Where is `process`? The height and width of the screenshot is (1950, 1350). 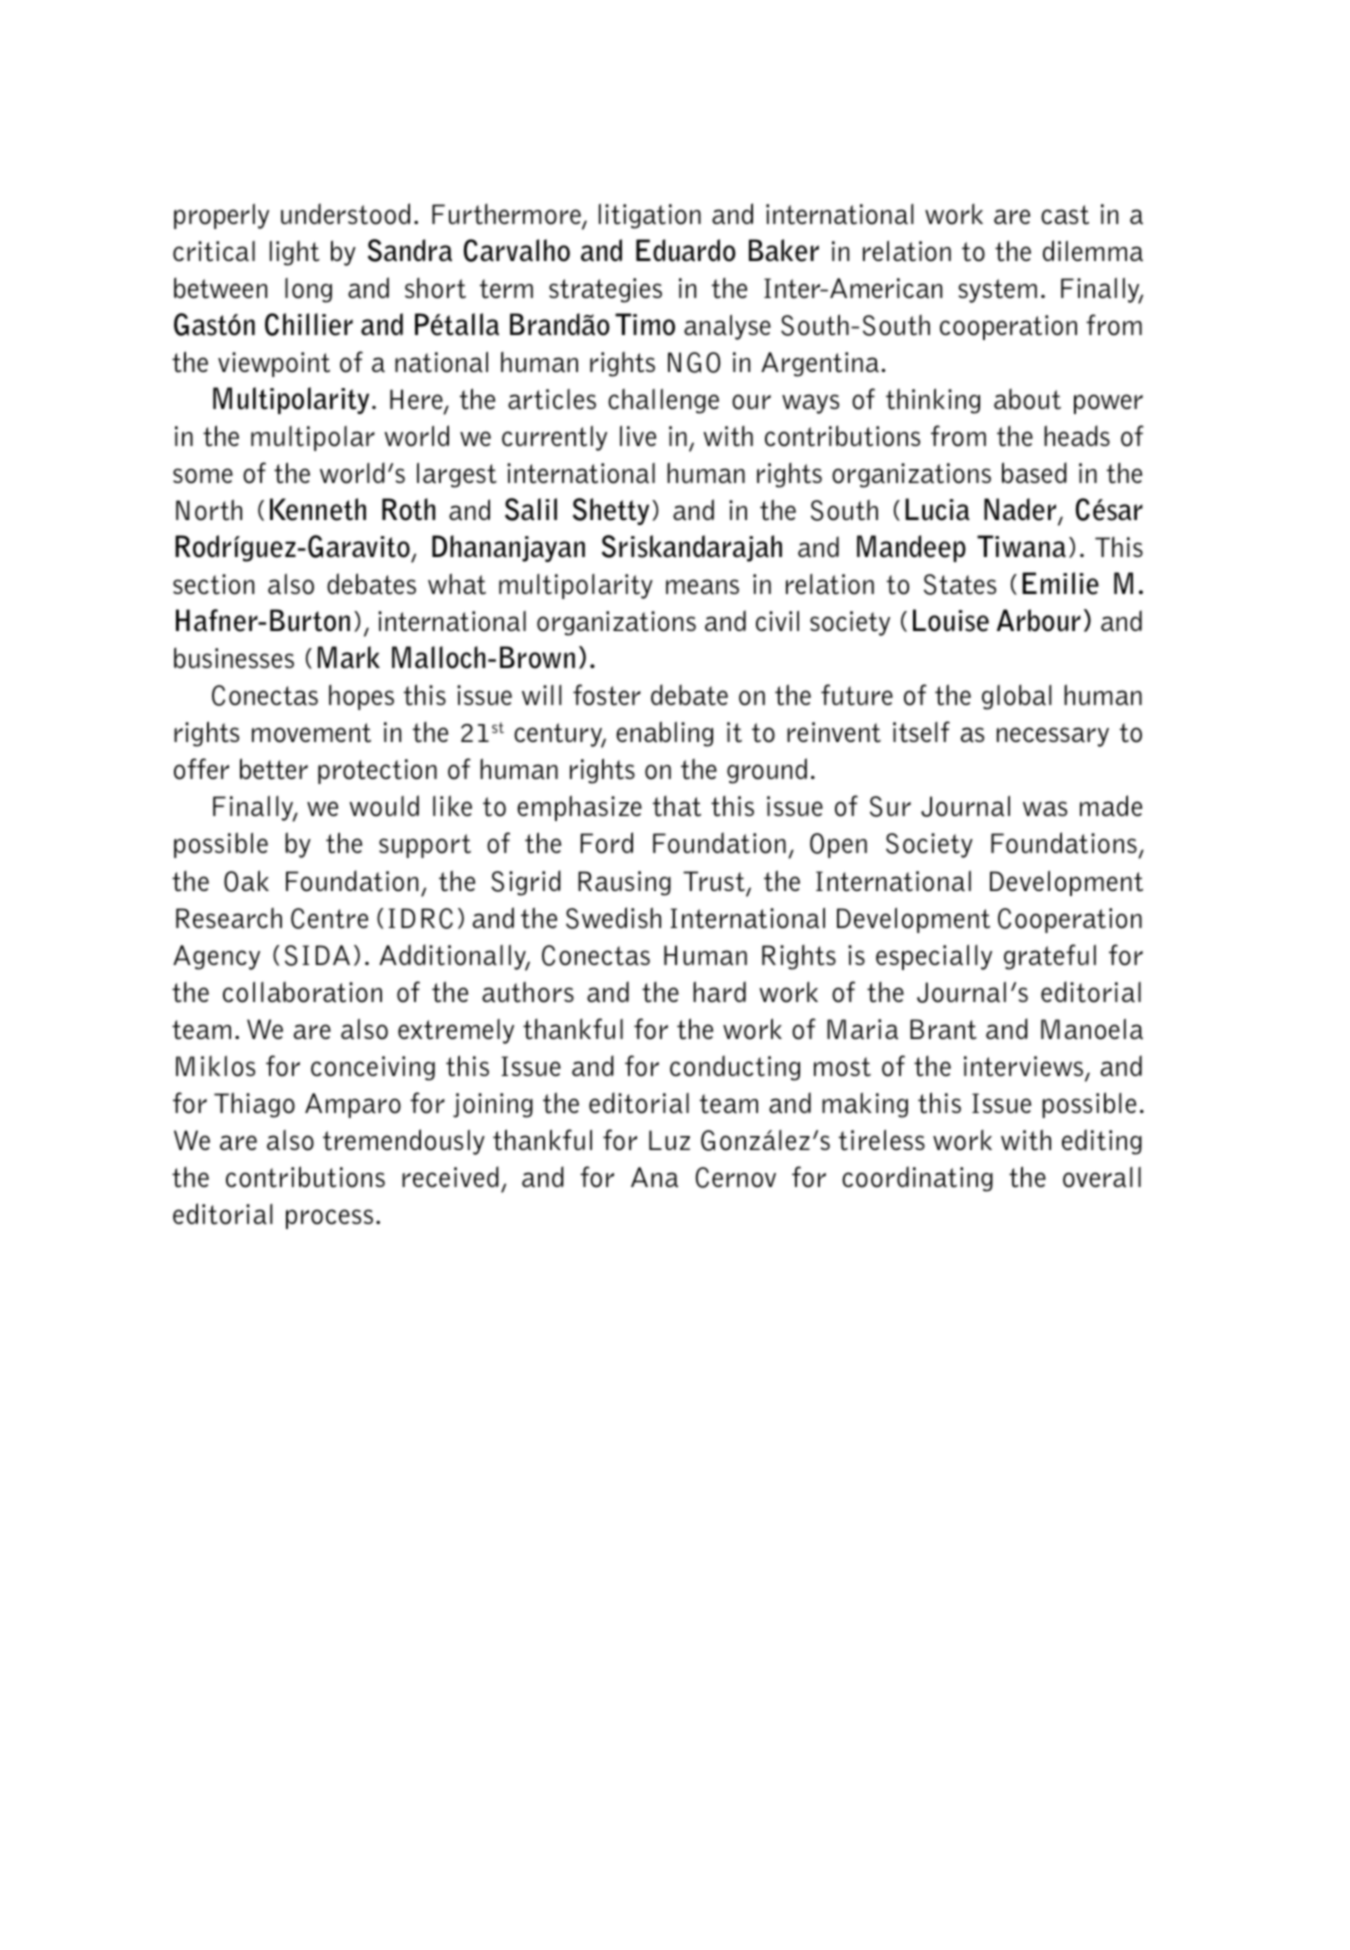 process is located at coordinates (329, 1219).
